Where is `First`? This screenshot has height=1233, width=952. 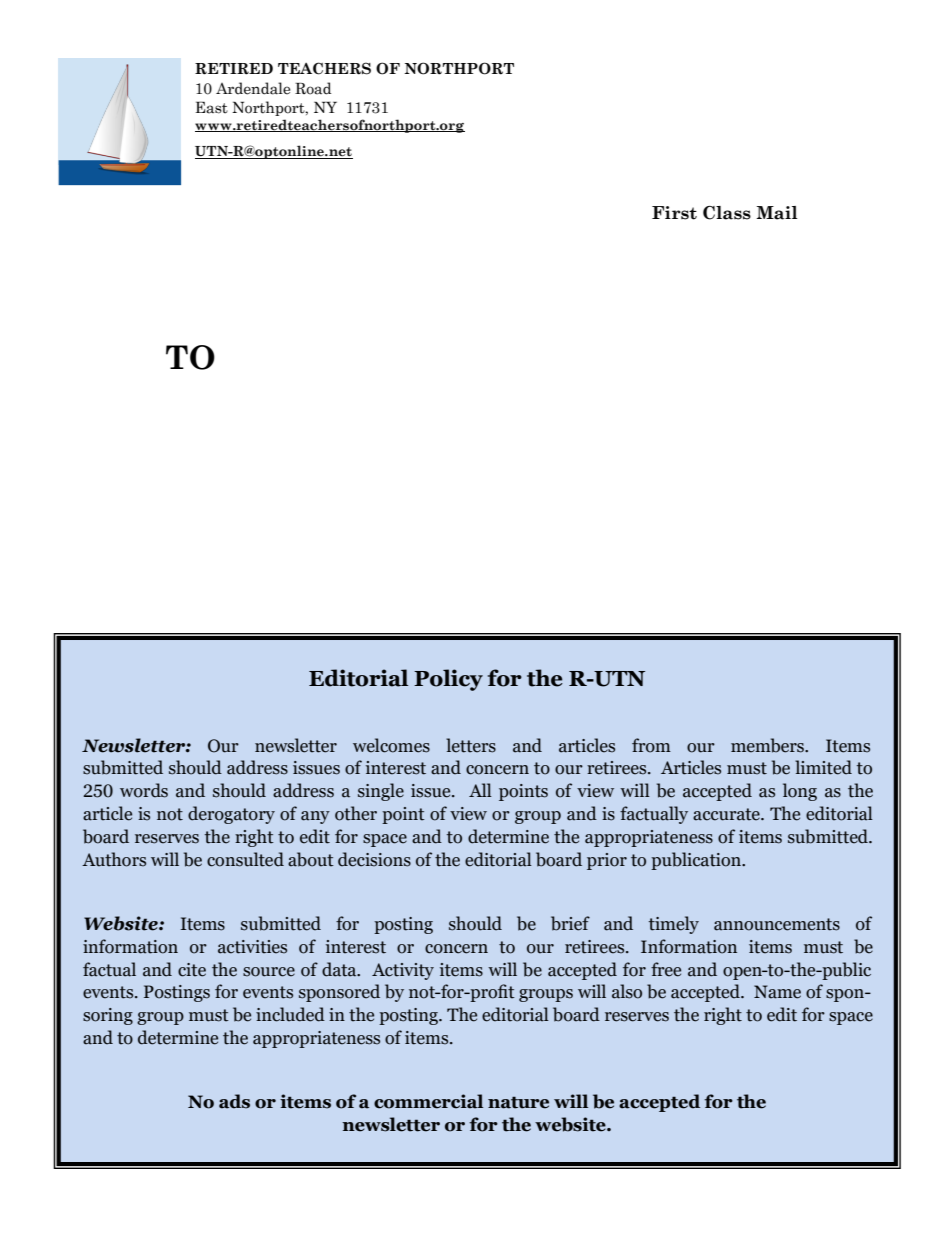
First is located at coordinates (674, 213).
